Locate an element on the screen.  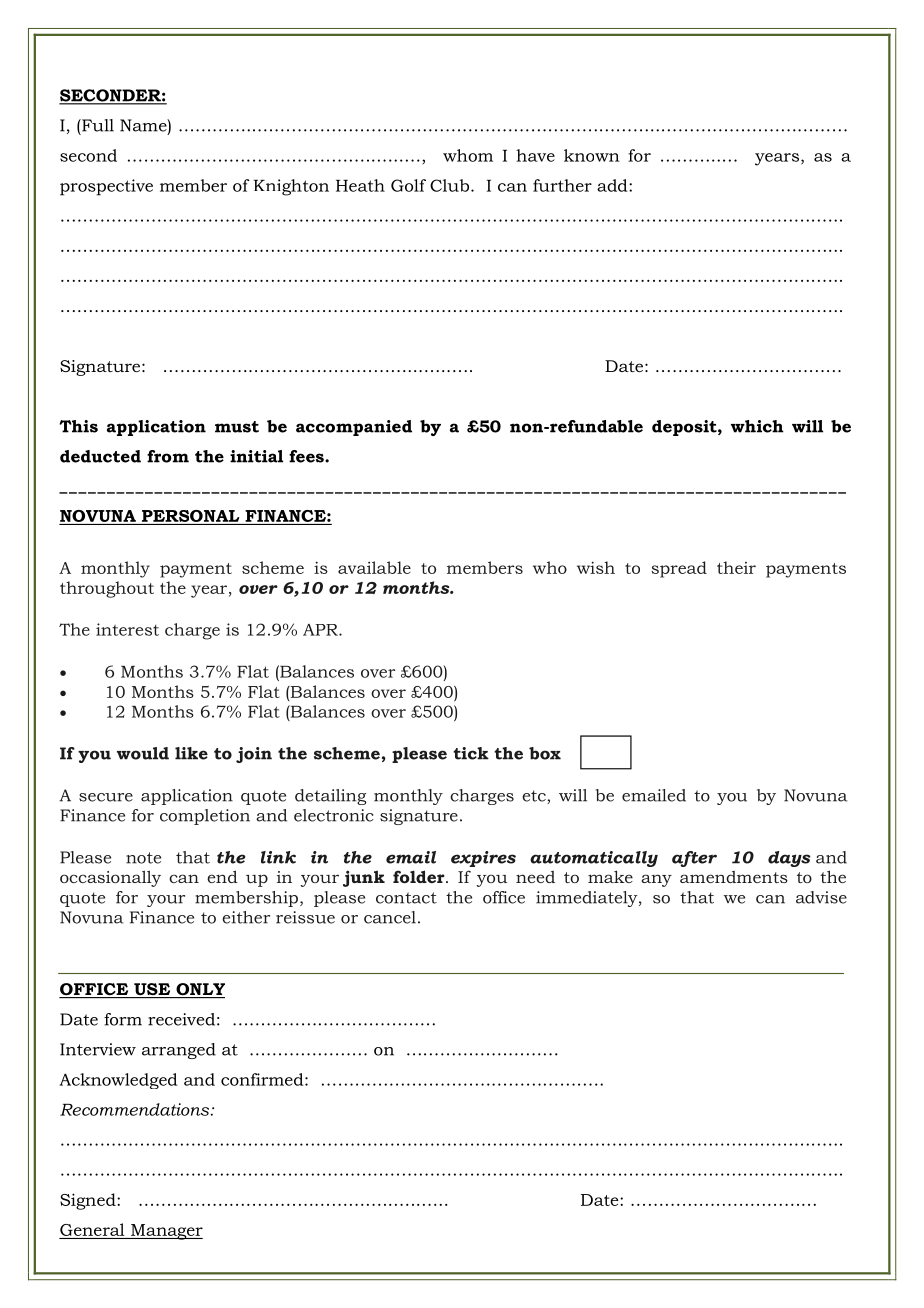
add is located at coordinates (613, 185).
